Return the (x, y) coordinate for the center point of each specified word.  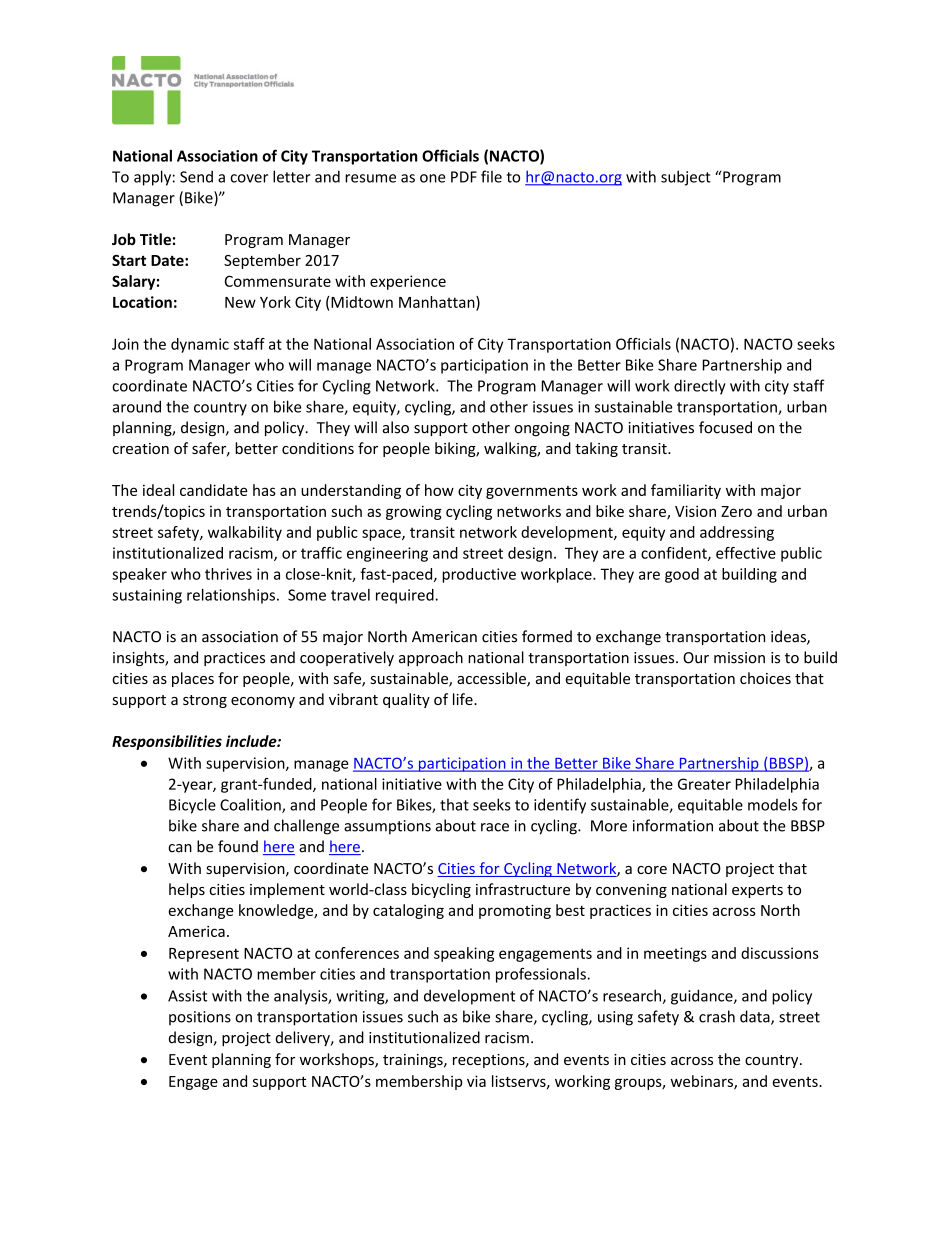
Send (196, 176)
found (238, 846)
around (136, 406)
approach (431, 658)
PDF (464, 177)
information (673, 825)
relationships (232, 596)
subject (686, 178)
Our (696, 658)
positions (200, 1018)
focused (725, 427)
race (495, 827)
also (396, 427)
